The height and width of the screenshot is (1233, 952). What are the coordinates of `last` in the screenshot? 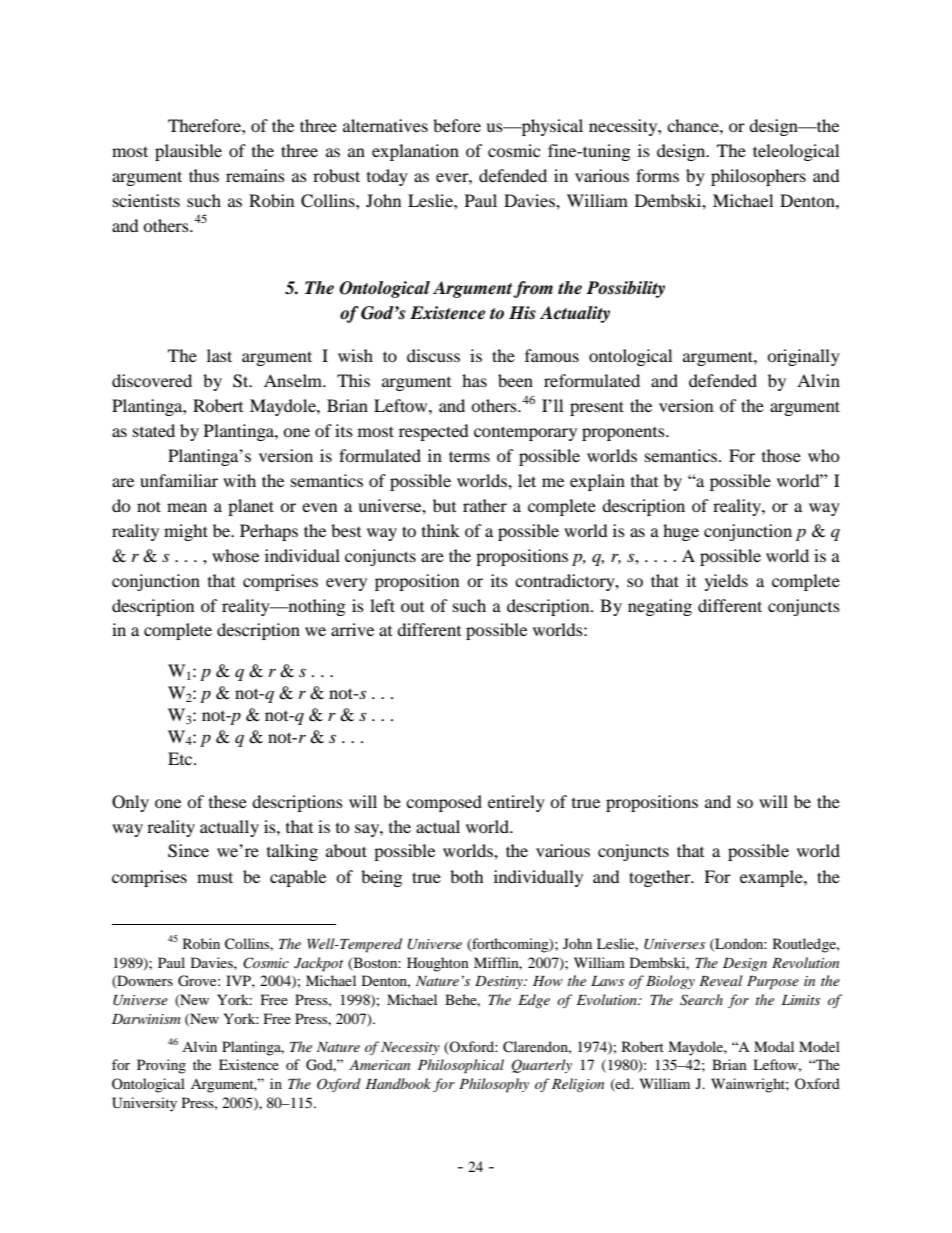 It's located at (219, 355).
